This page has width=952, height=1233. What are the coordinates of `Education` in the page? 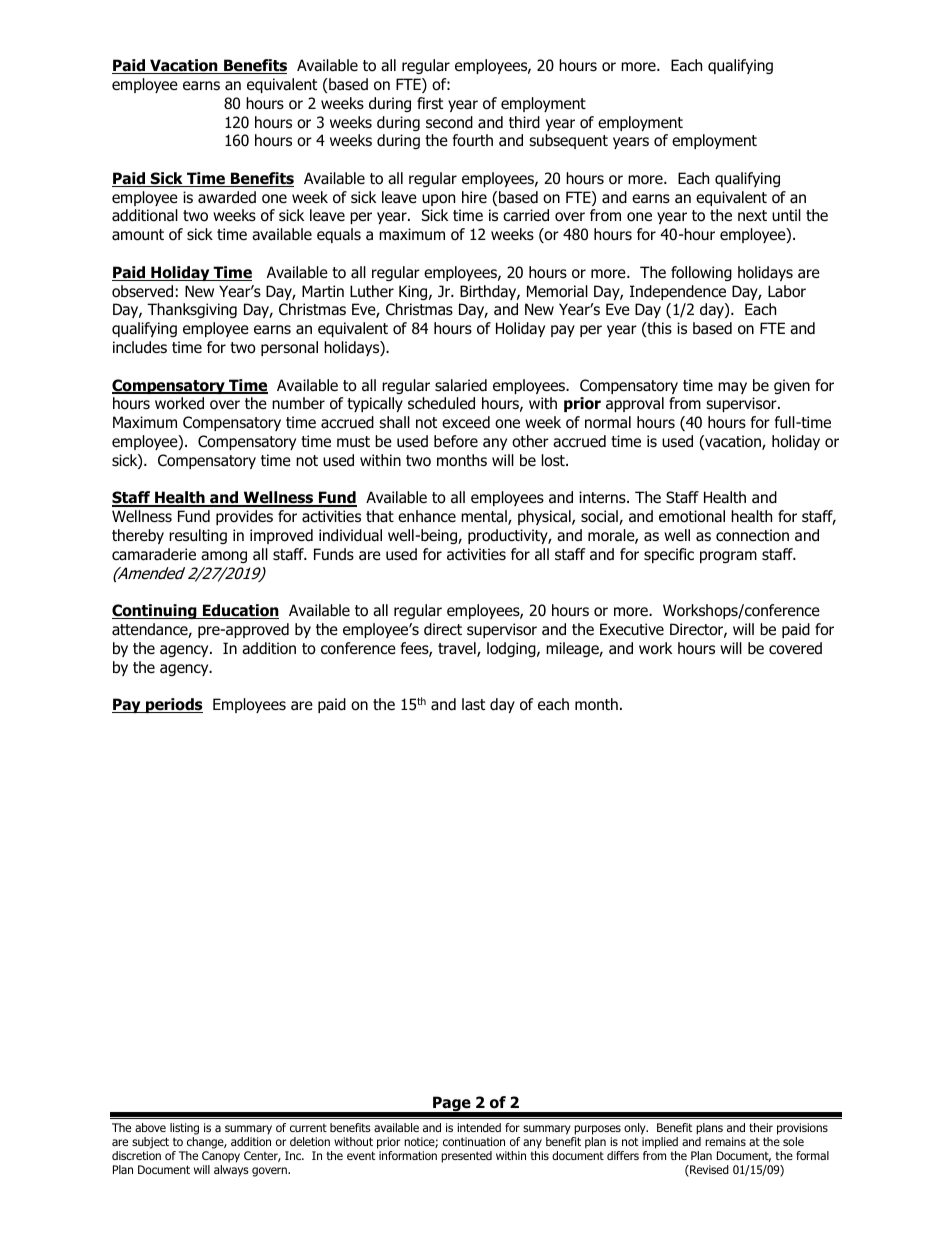 It's located at (240, 611).
